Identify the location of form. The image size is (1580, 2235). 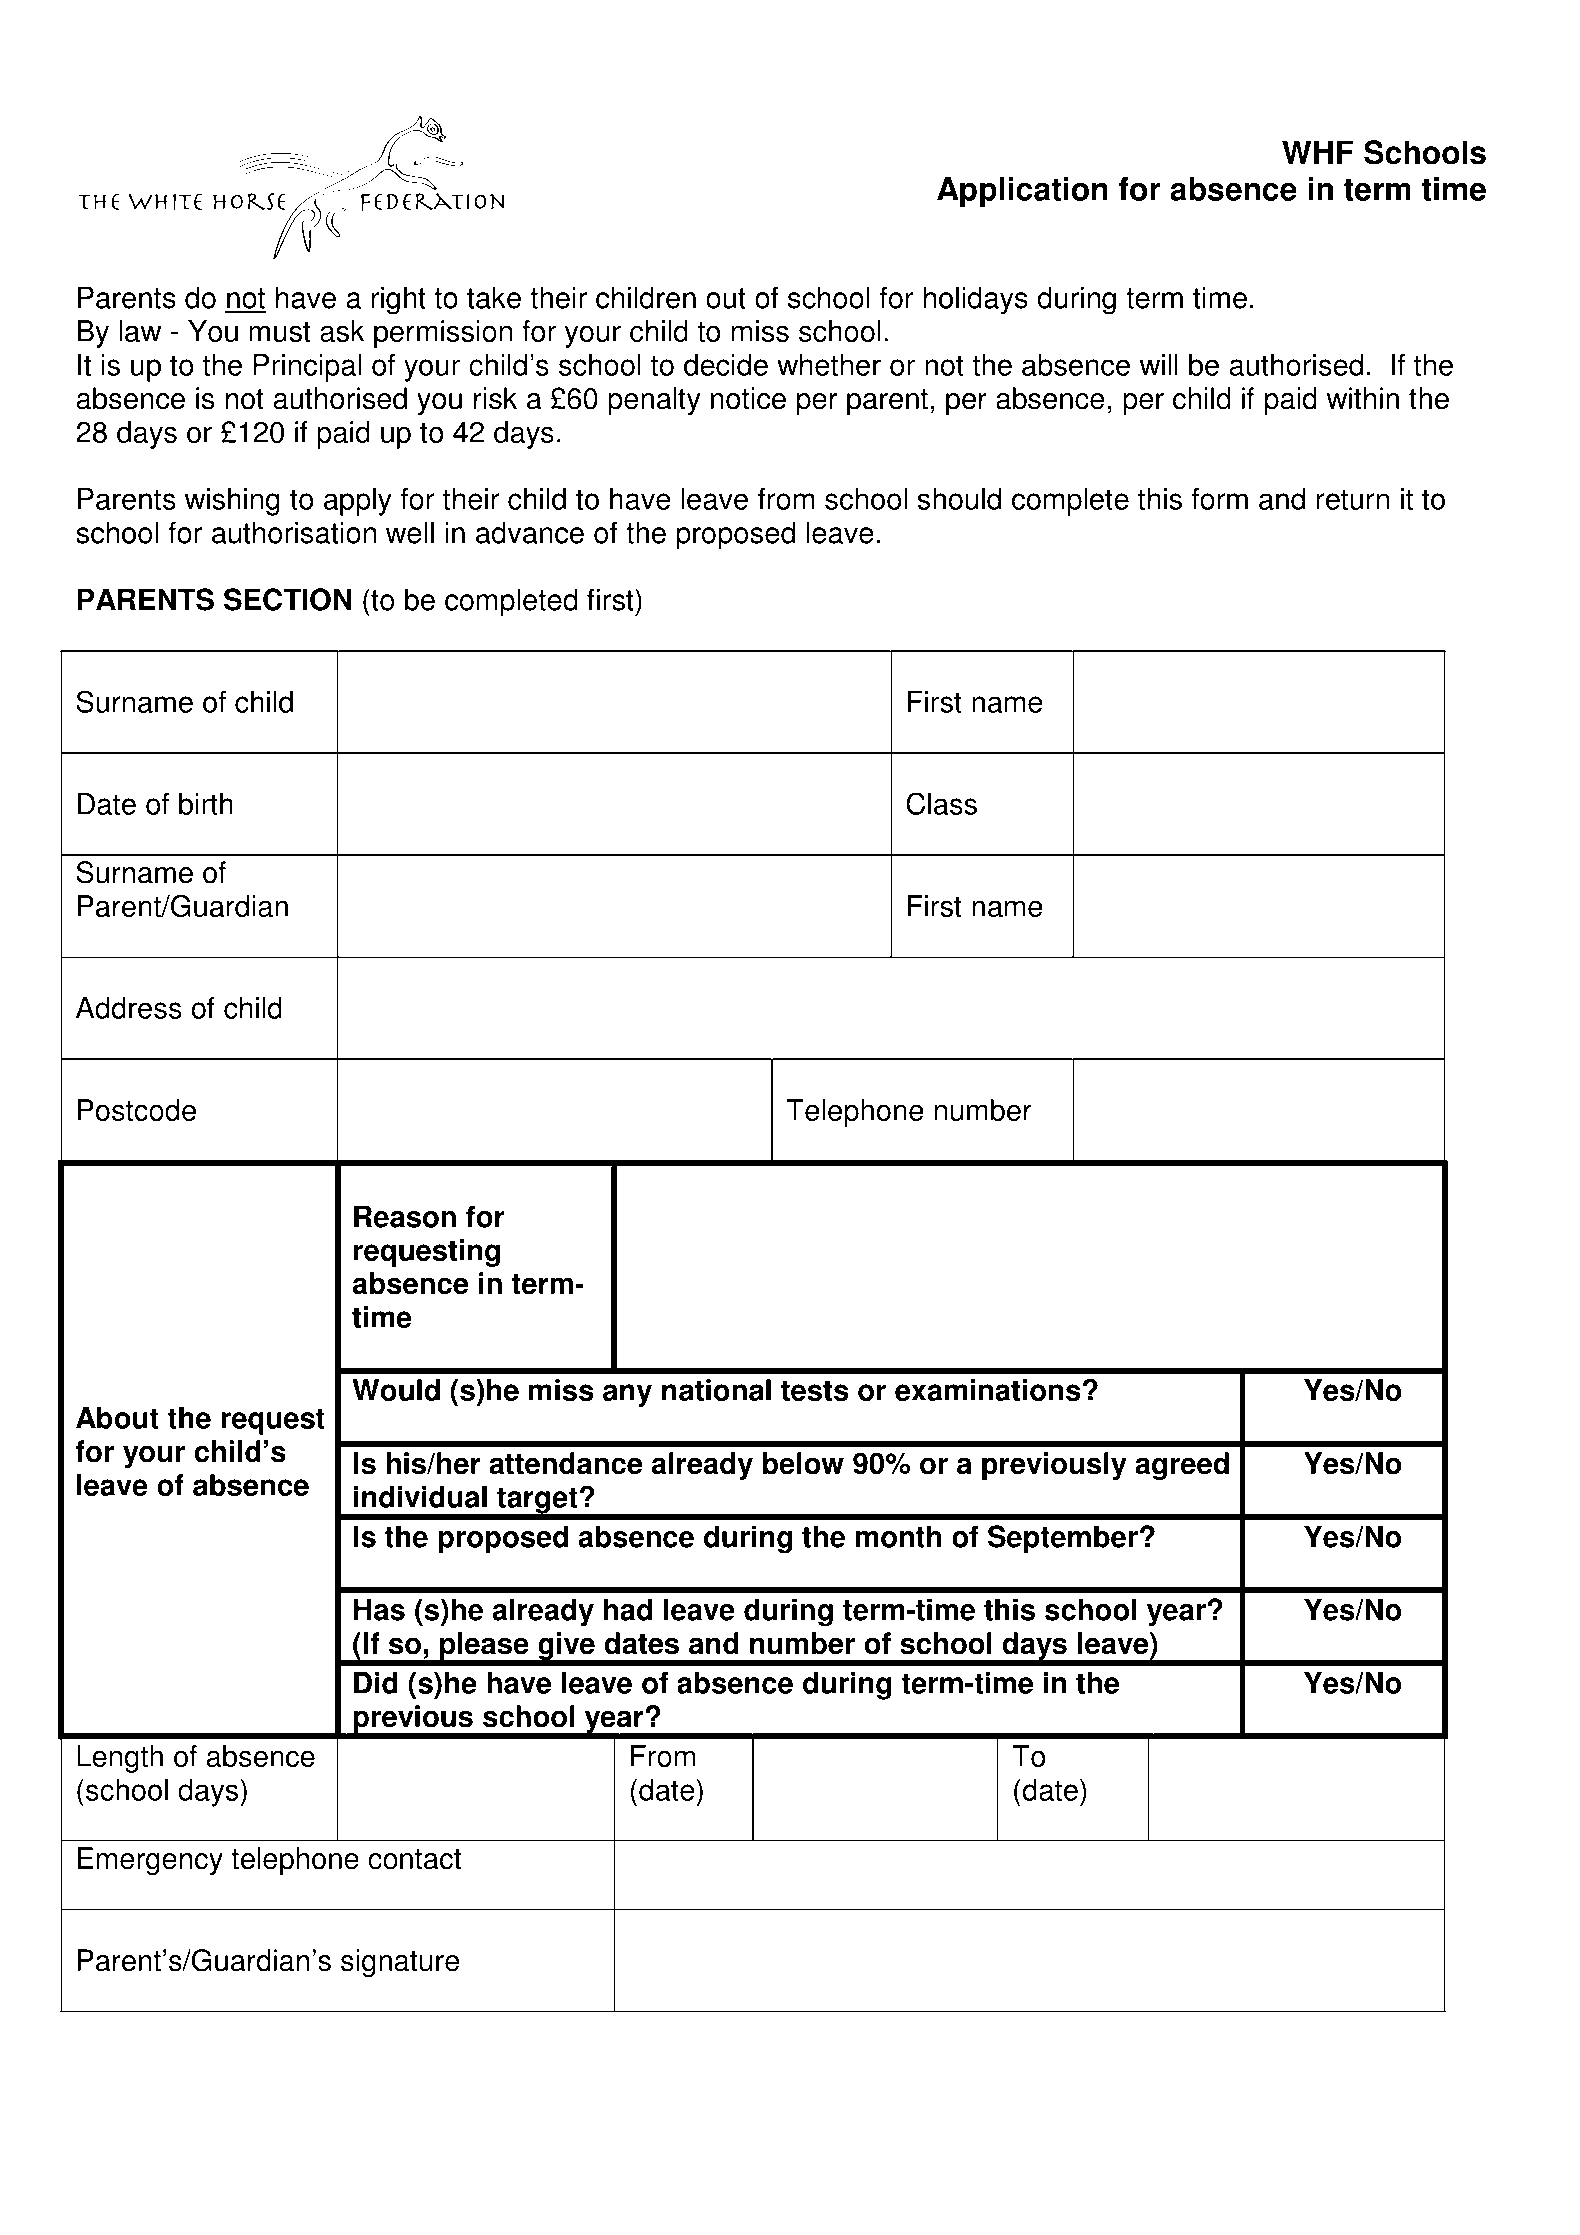
(1219, 499).
